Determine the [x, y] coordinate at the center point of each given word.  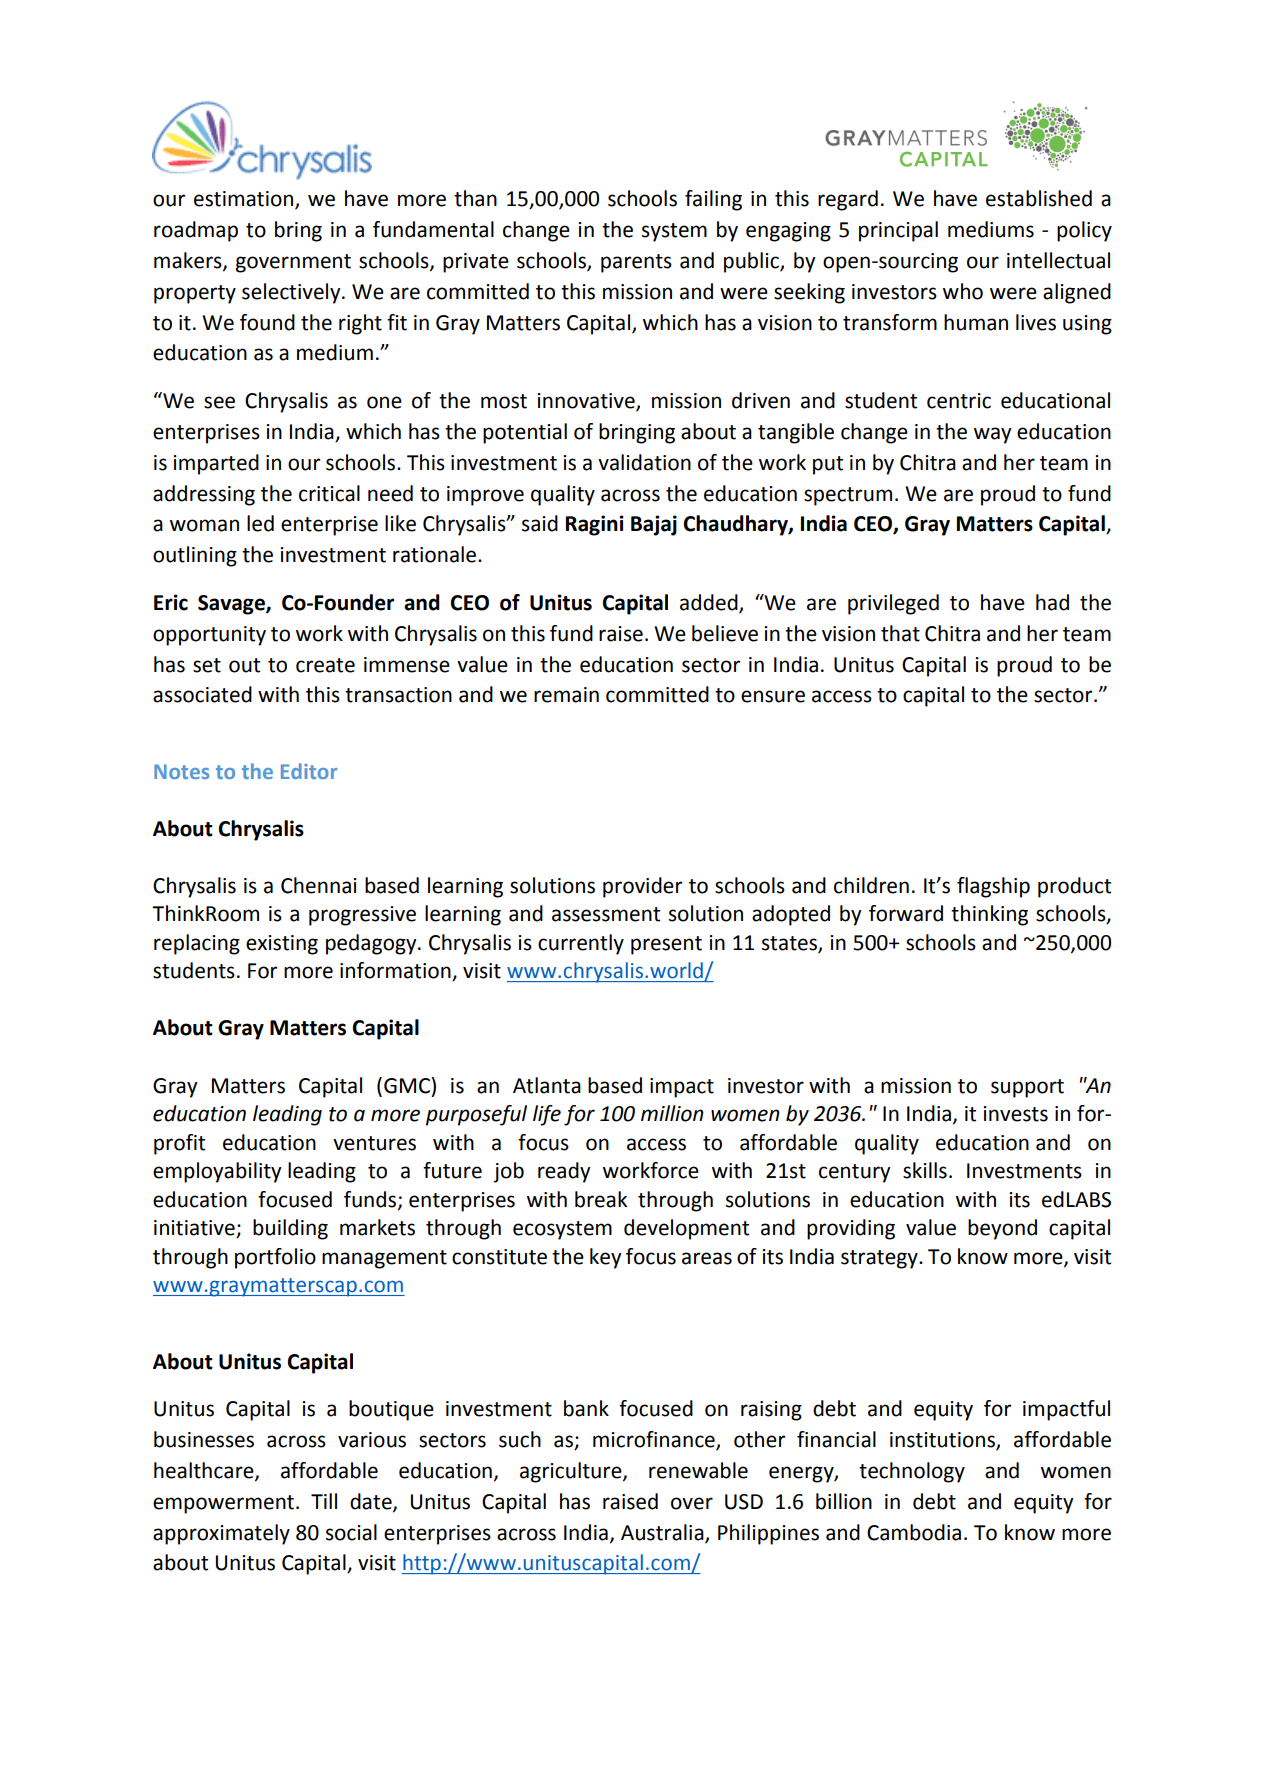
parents [636, 263]
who [963, 291]
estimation [243, 199]
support [1027, 1088]
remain [566, 695]
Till [324, 1501]
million [672, 1113]
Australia [663, 1533]
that [900, 633]
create [325, 665]
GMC [408, 1085]
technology [912, 1472]
